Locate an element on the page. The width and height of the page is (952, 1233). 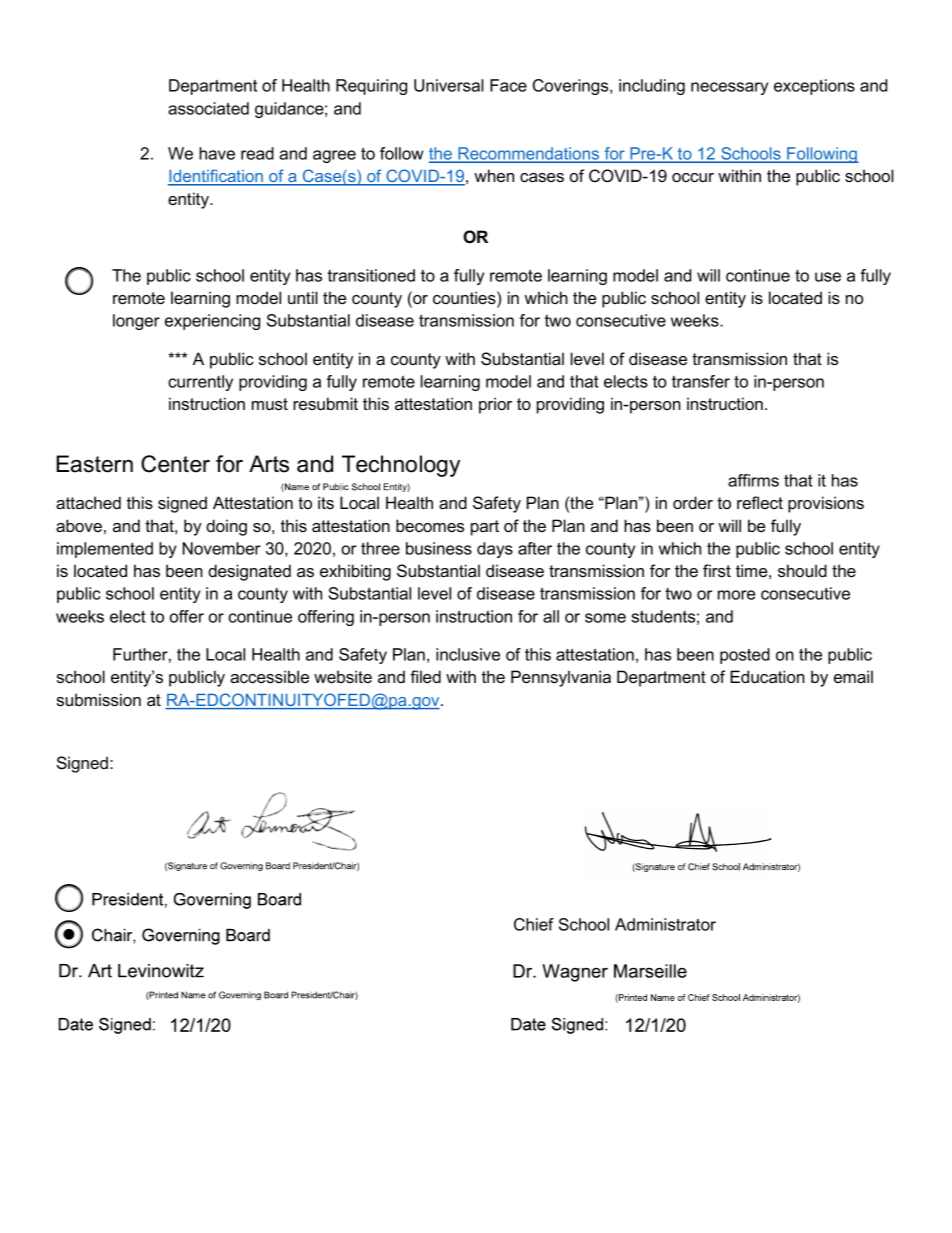
necessary is located at coordinates (729, 88).
